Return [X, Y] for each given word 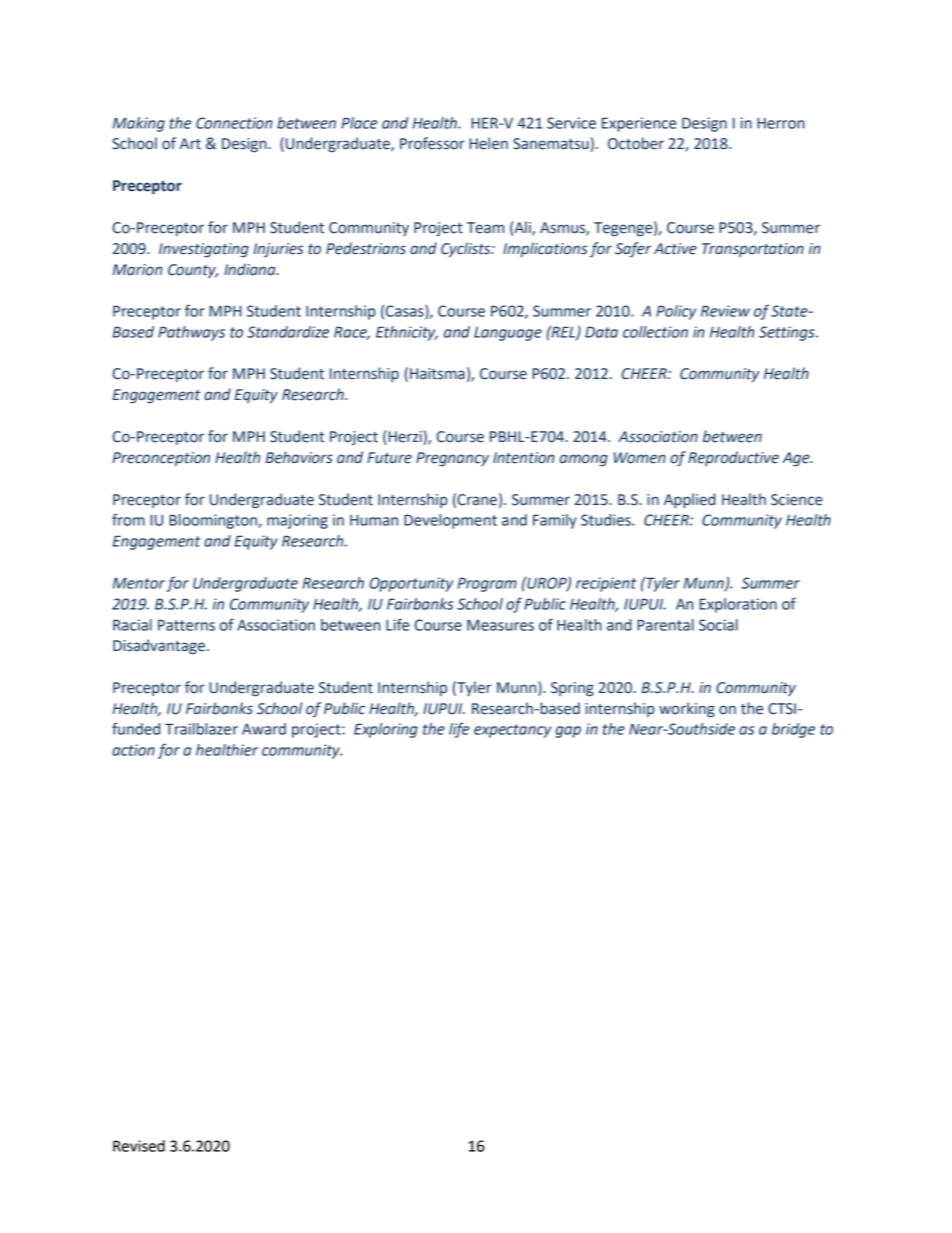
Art [190, 144]
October [636, 143]
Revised [139, 1146]
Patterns [186, 625]
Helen [488, 143]
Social [718, 625]
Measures [500, 625]
